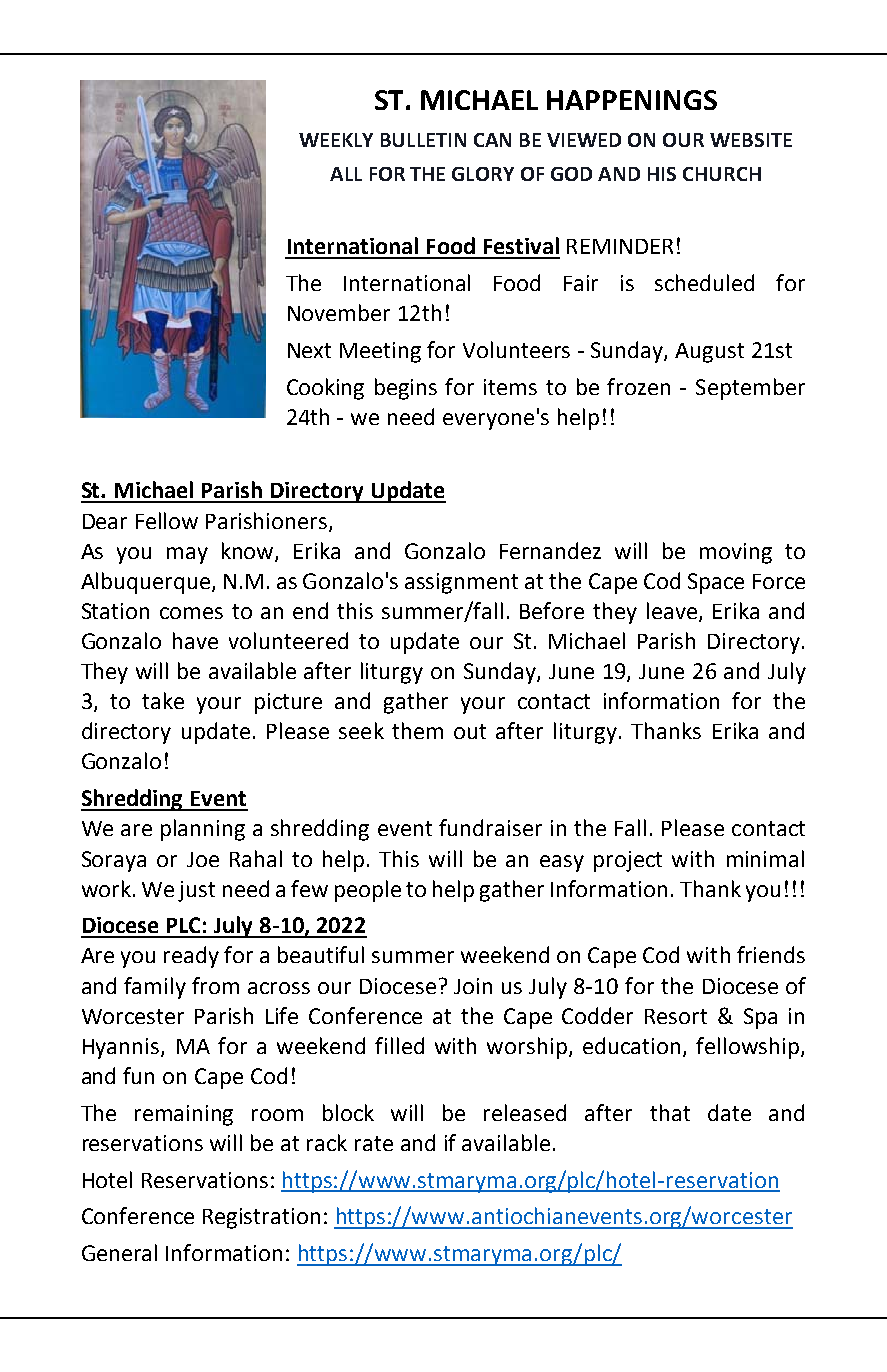 The image size is (887, 1372). Describe the element at coordinates (461, 583) in the document. I see `assignment` at that location.
